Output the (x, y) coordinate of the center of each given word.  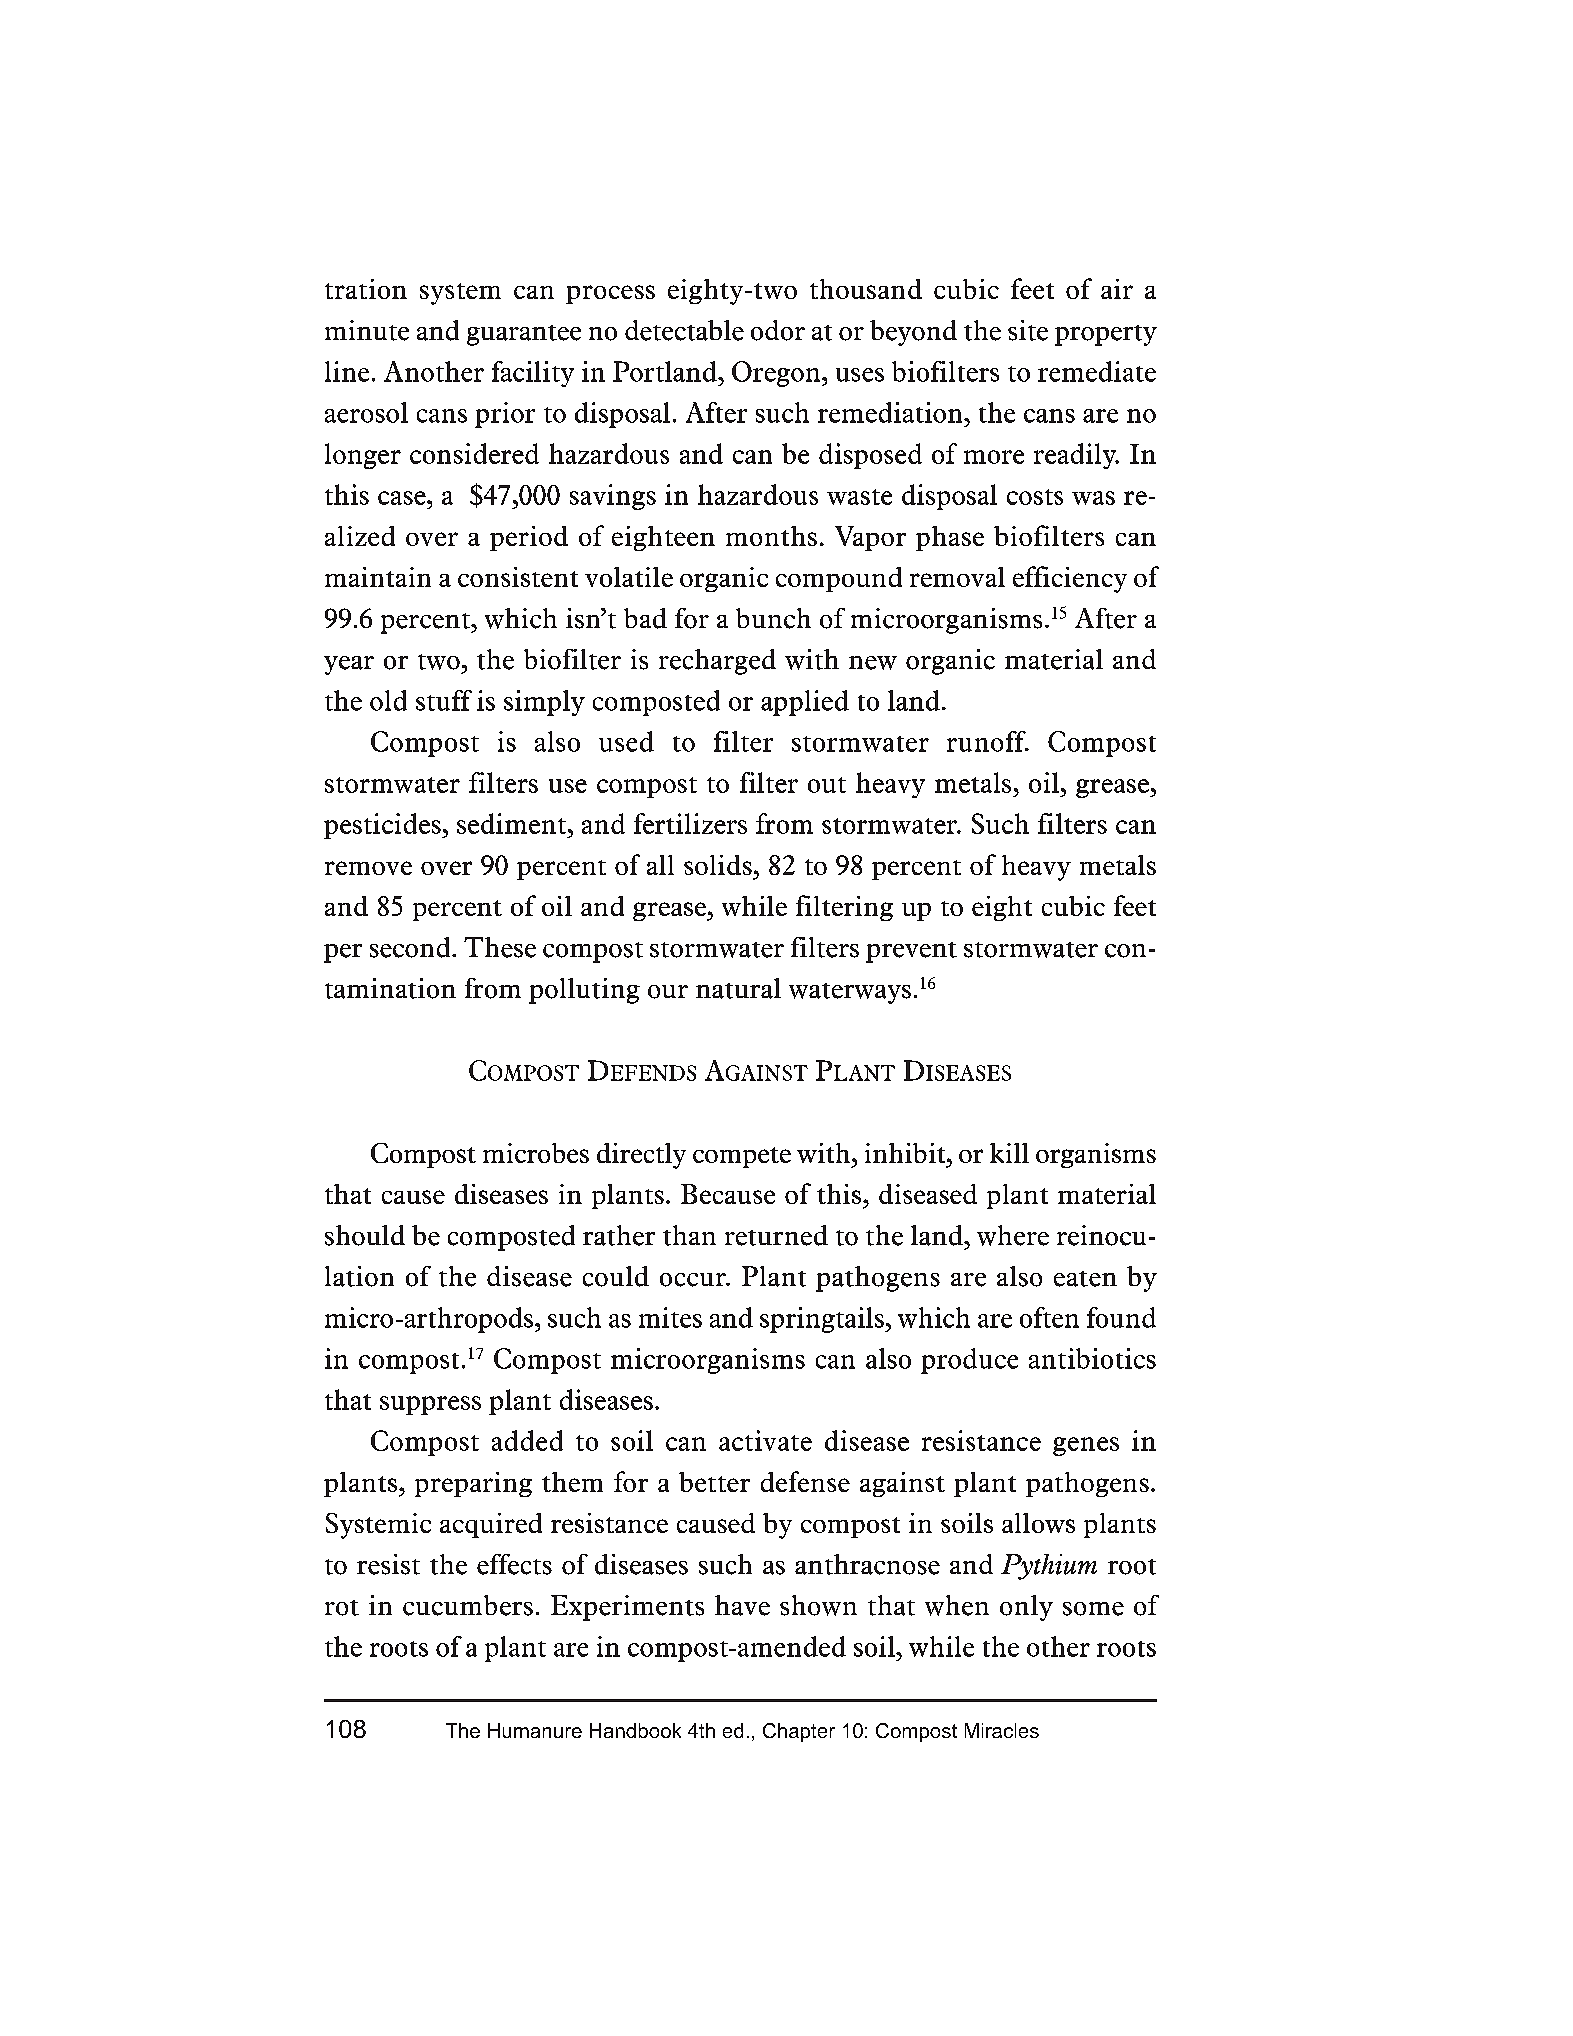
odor (778, 330)
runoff (987, 741)
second (411, 947)
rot (342, 1608)
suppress (430, 1405)
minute (367, 330)
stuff (444, 700)
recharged (717, 662)
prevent (911, 952)
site (1028, 330)
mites (670, 1317)
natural (738, 988)
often (1049, 1317)
